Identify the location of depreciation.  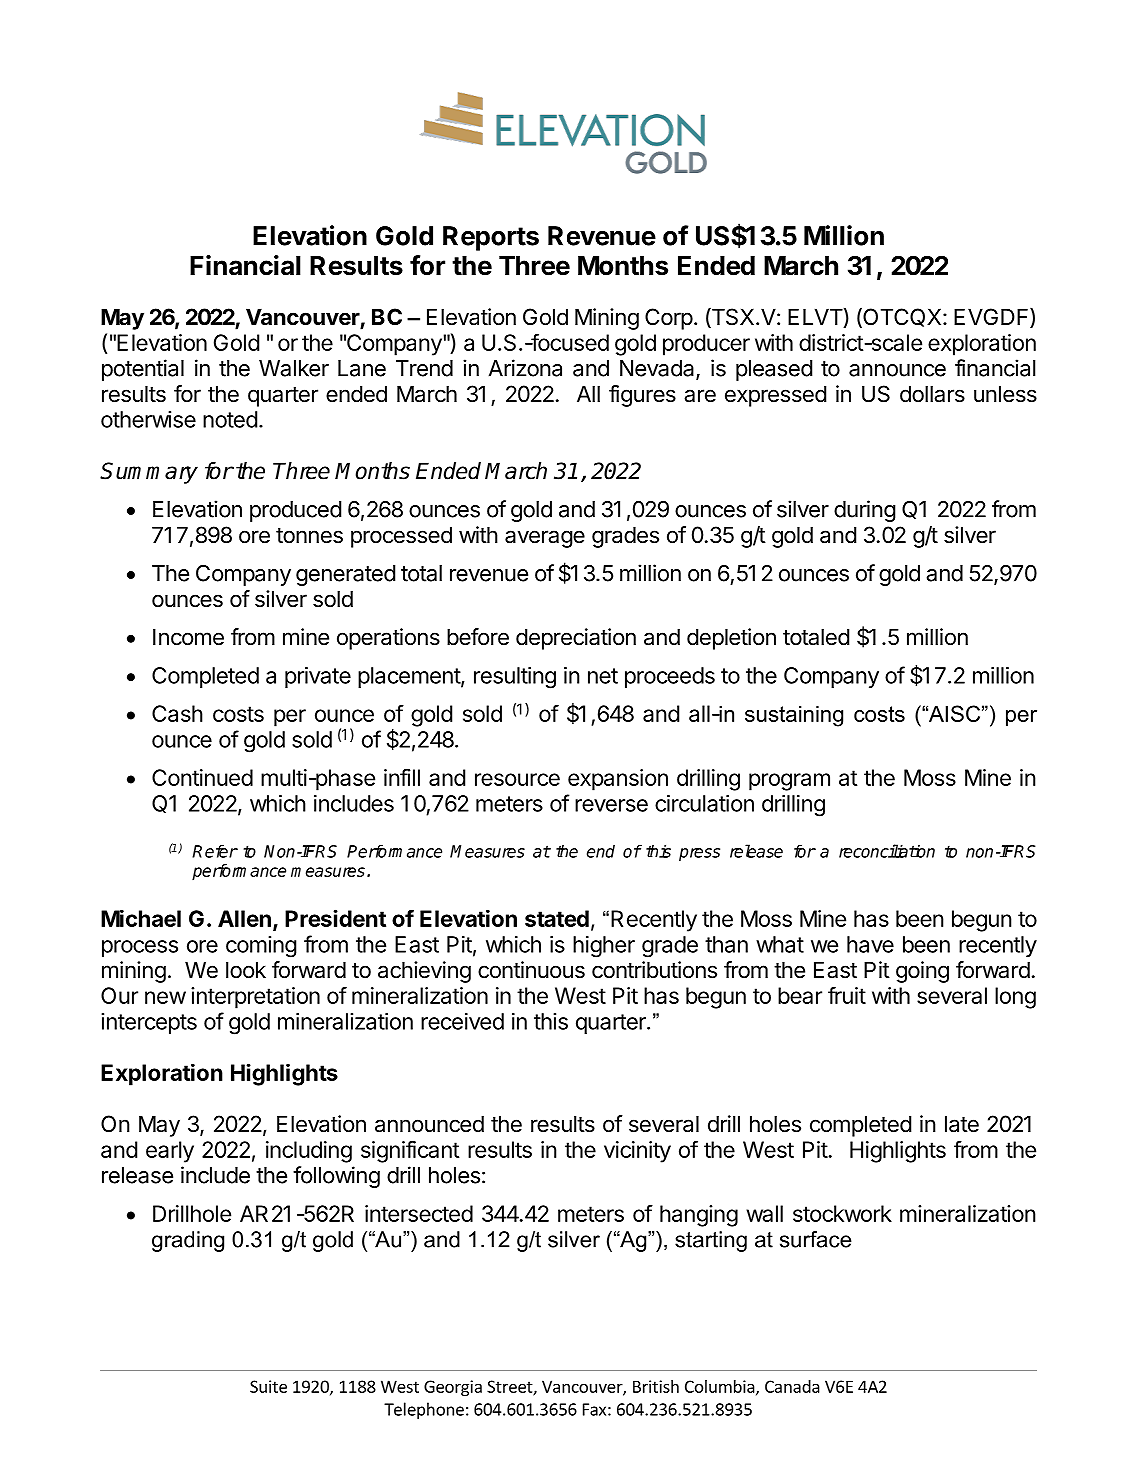
(576, 639).
